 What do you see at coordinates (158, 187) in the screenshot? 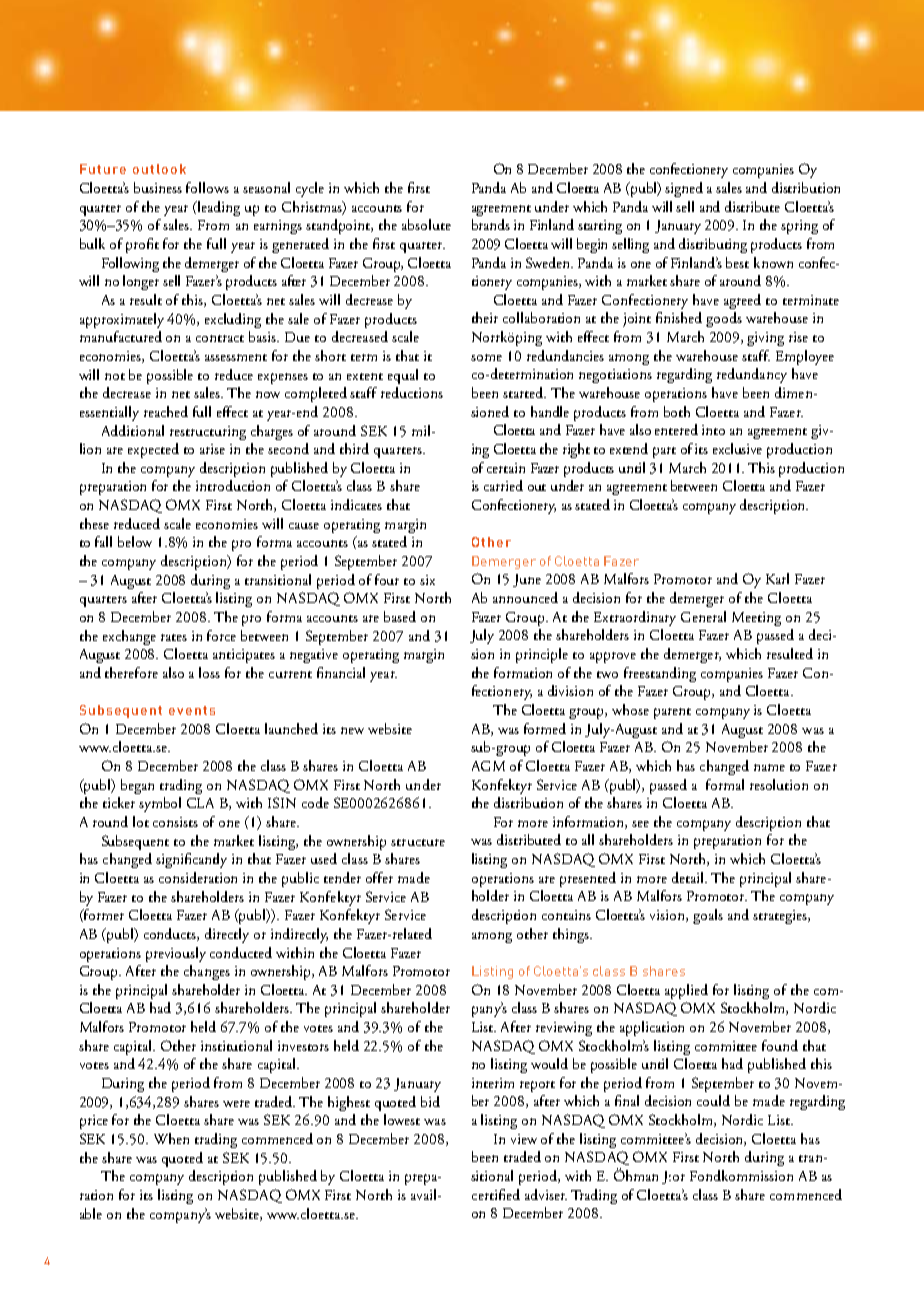
I see `business` at bounding box center [158, 187].
